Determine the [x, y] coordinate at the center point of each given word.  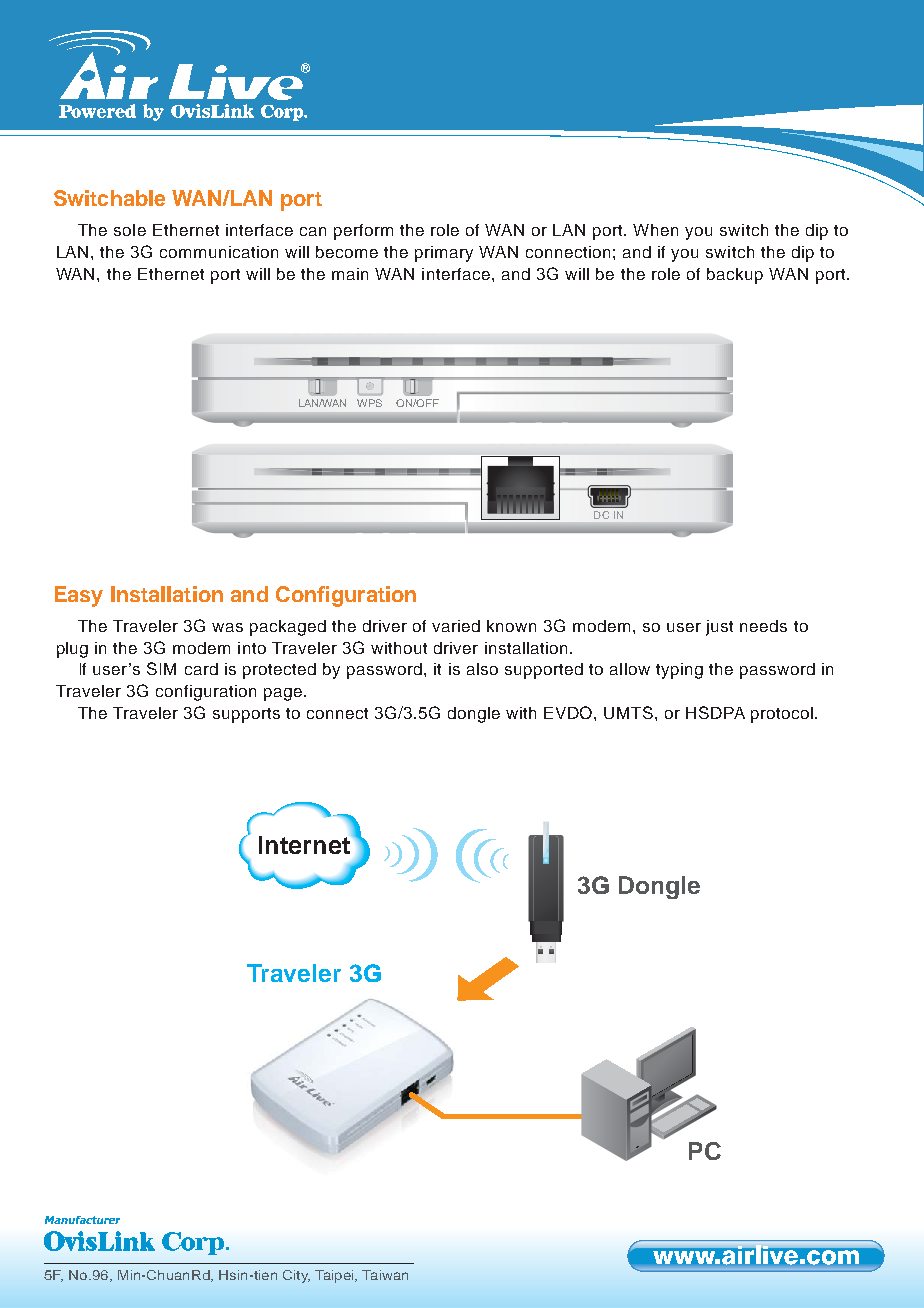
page [284, 694]
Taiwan [385, 1275]
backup [735, 276]
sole [130, 230]
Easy [79, 596]
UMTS [630, 712]
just [719, 628]
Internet [306, 844]
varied [456, 626]
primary [444, 254]
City [296, 1276]
